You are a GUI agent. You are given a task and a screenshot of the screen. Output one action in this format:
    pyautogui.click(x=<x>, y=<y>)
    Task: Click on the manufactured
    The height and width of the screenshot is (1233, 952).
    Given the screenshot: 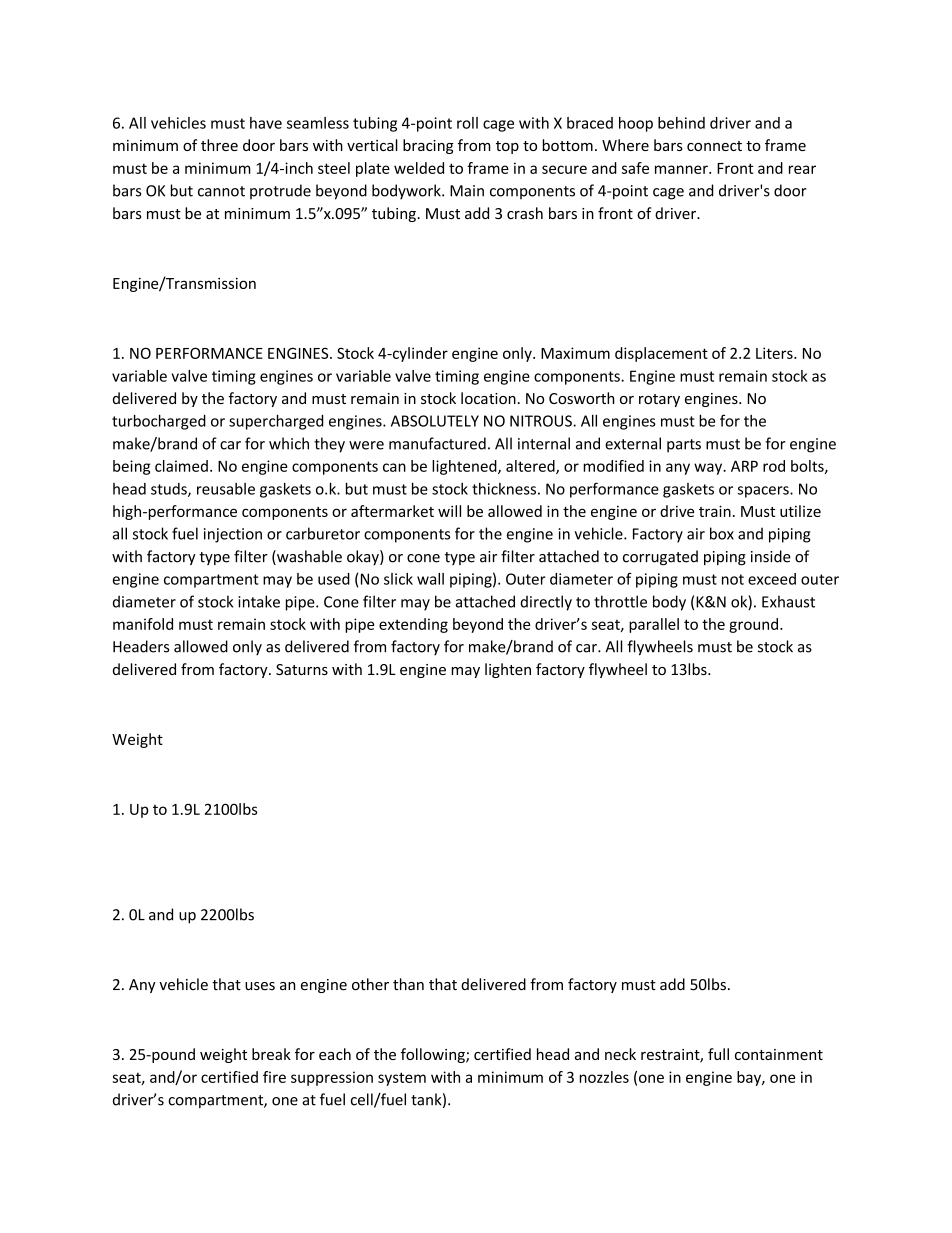 What is the action you would take?
    pyautogui.click(x=437, y=443)
